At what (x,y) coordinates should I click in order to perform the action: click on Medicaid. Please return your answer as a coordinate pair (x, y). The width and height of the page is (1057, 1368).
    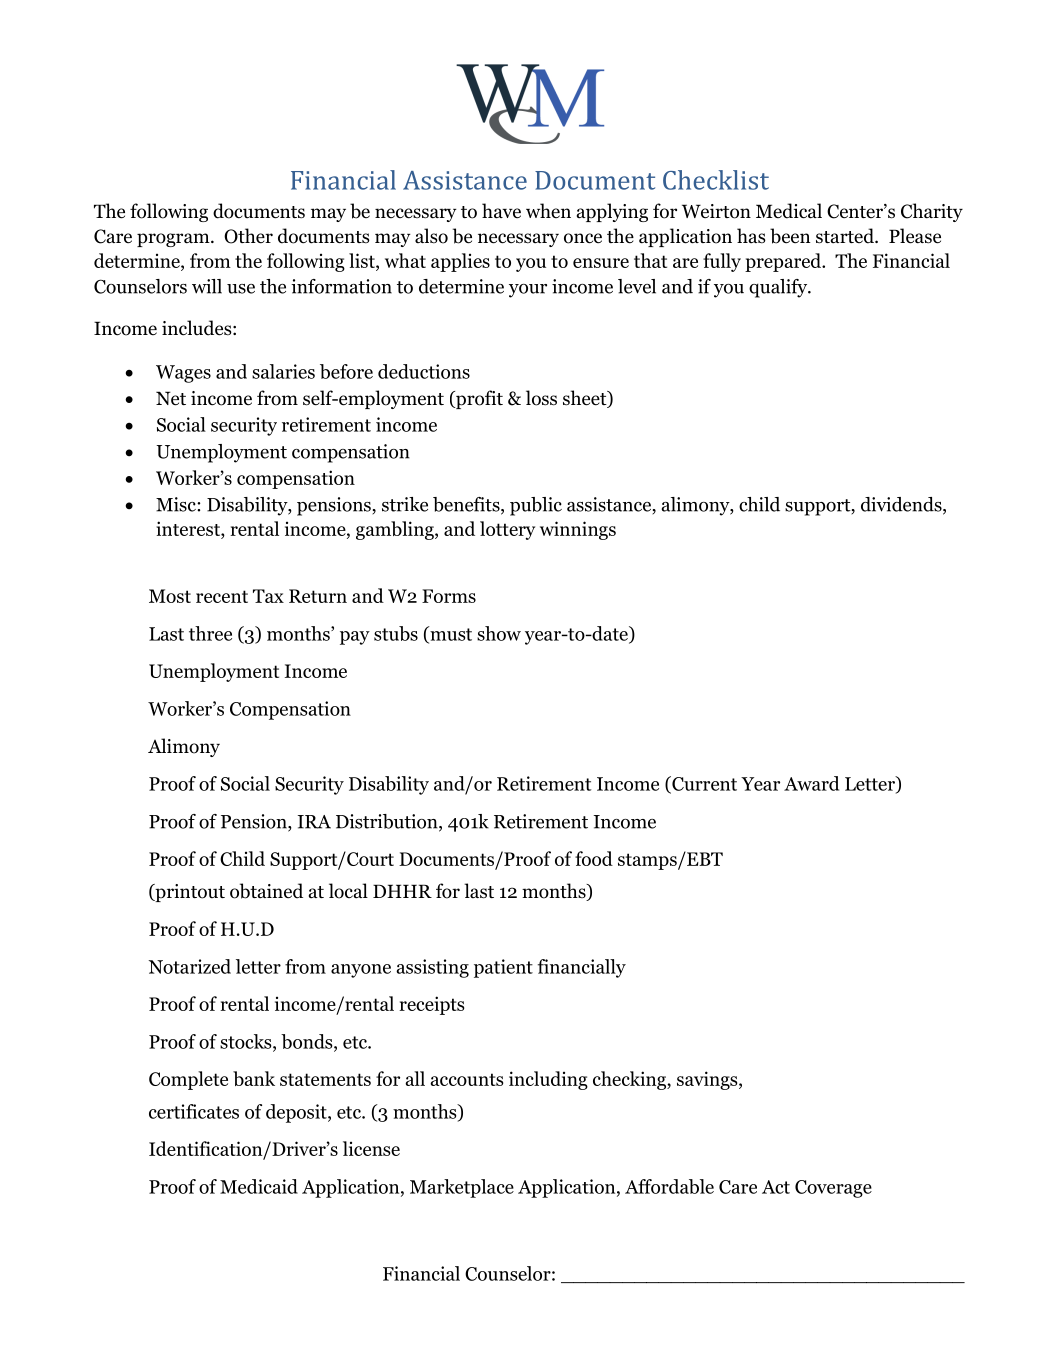
    Looking at the image, I should click on (259, 1186).
